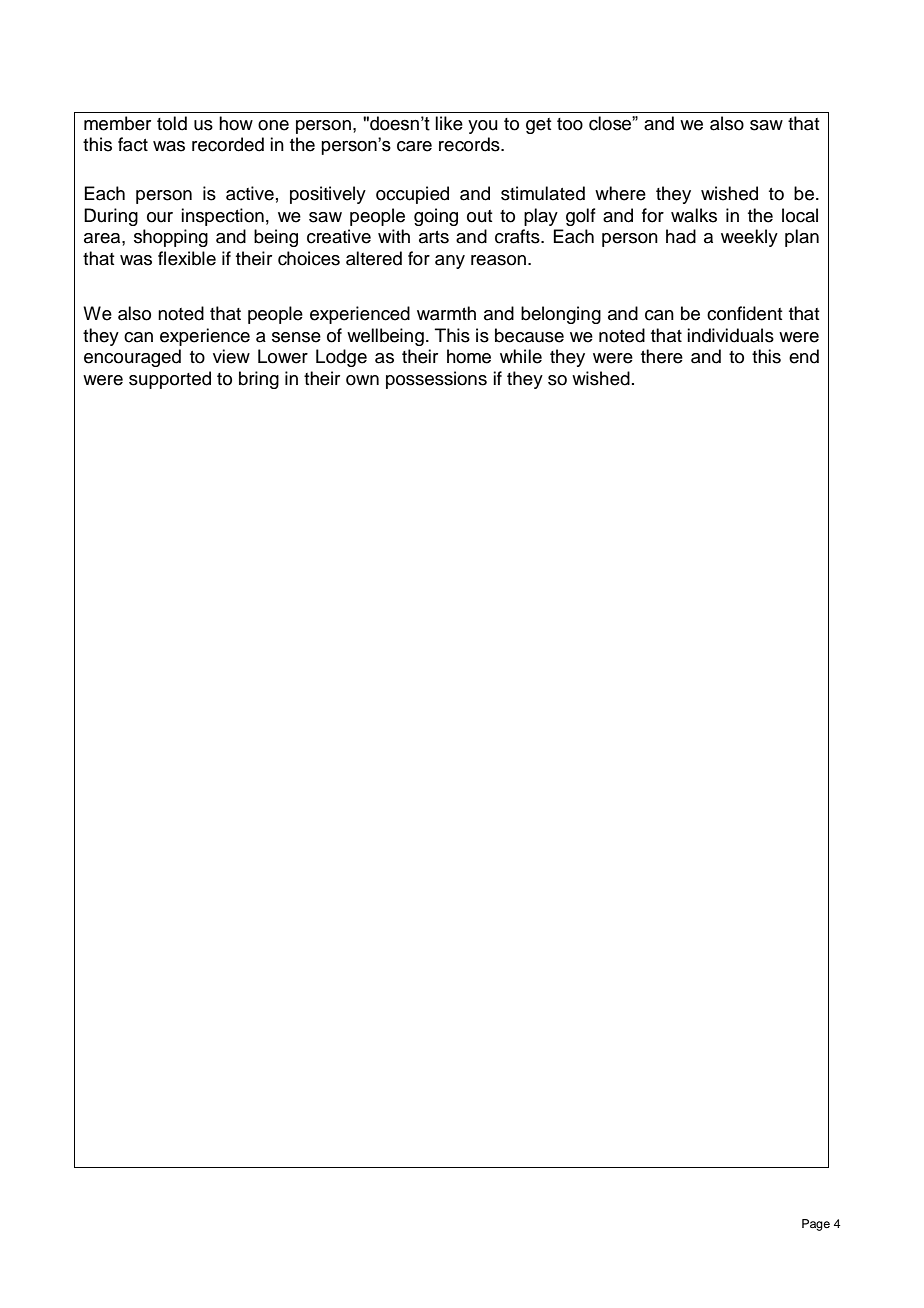 This image has width=924, height=1308. What do you see at coordinates (470, 144) in the image?
I see `records` at bounding box center [470, 144].
